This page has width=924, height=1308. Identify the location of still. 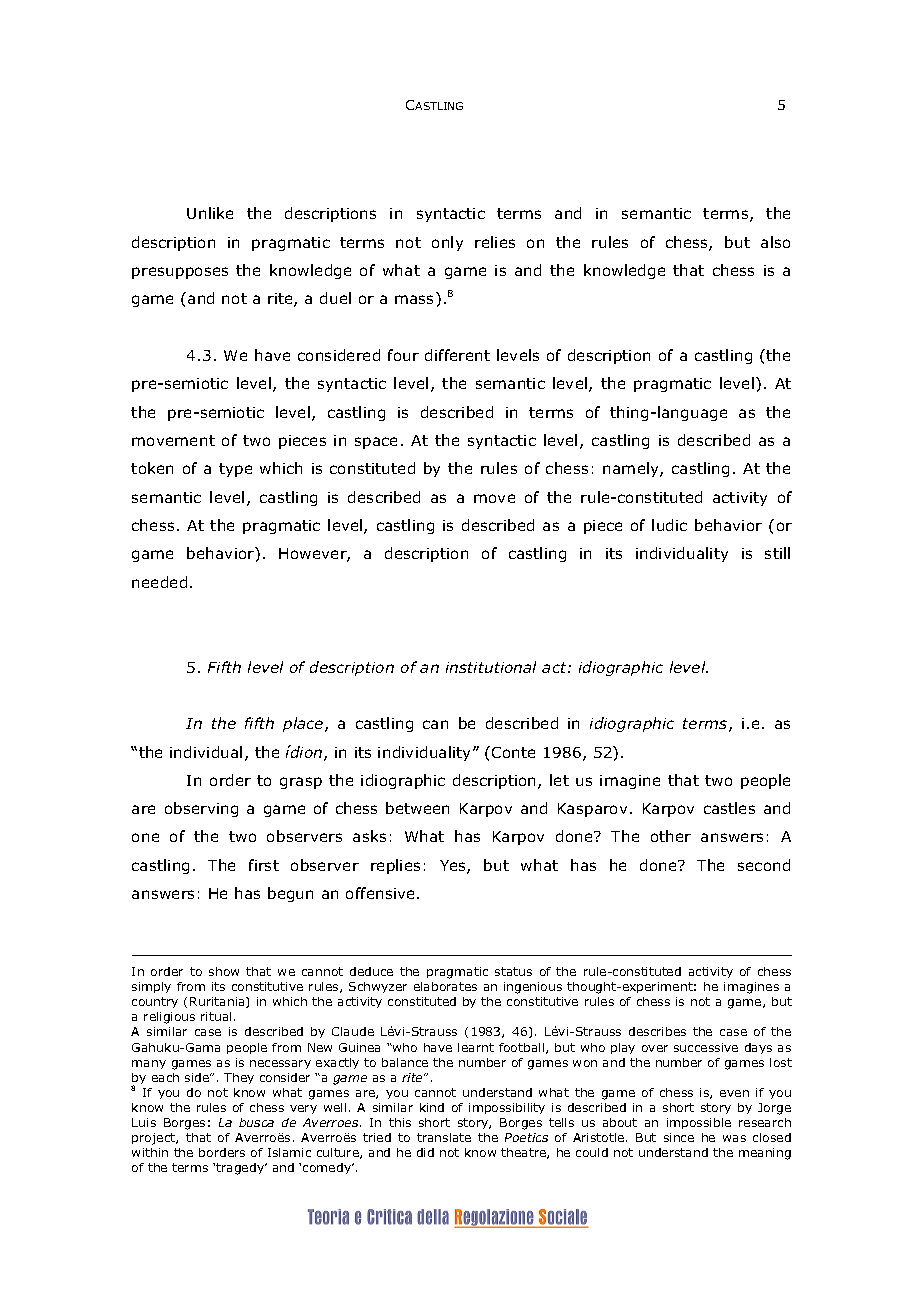
(777, 553).
